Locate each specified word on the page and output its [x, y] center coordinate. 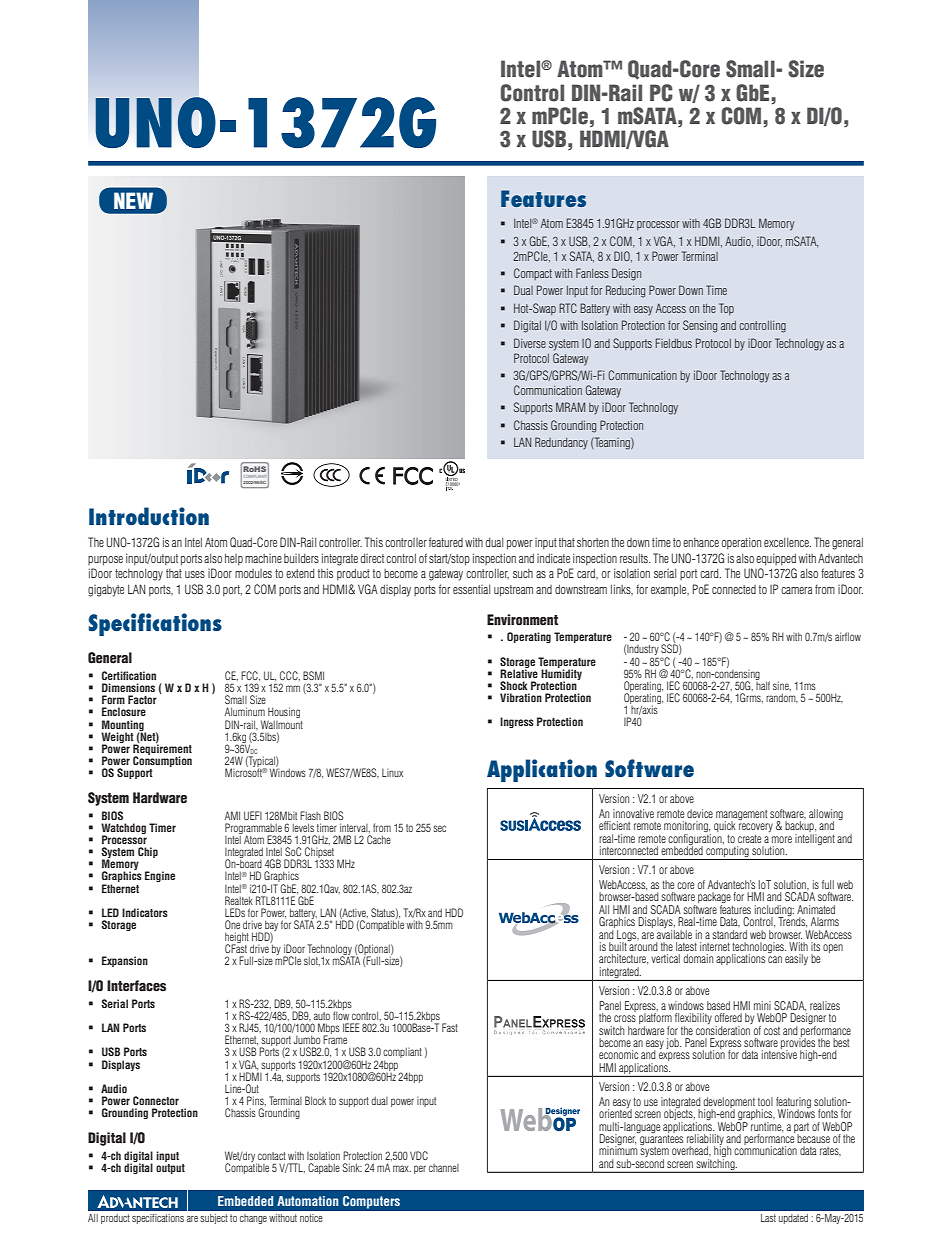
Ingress [517, 722]
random [782, 698]
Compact [533, 274]
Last [768, 1218]
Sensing [700, 326]
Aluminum [245, 711]
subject [214, 1219]
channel [444, 1168]
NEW [133, 200]
